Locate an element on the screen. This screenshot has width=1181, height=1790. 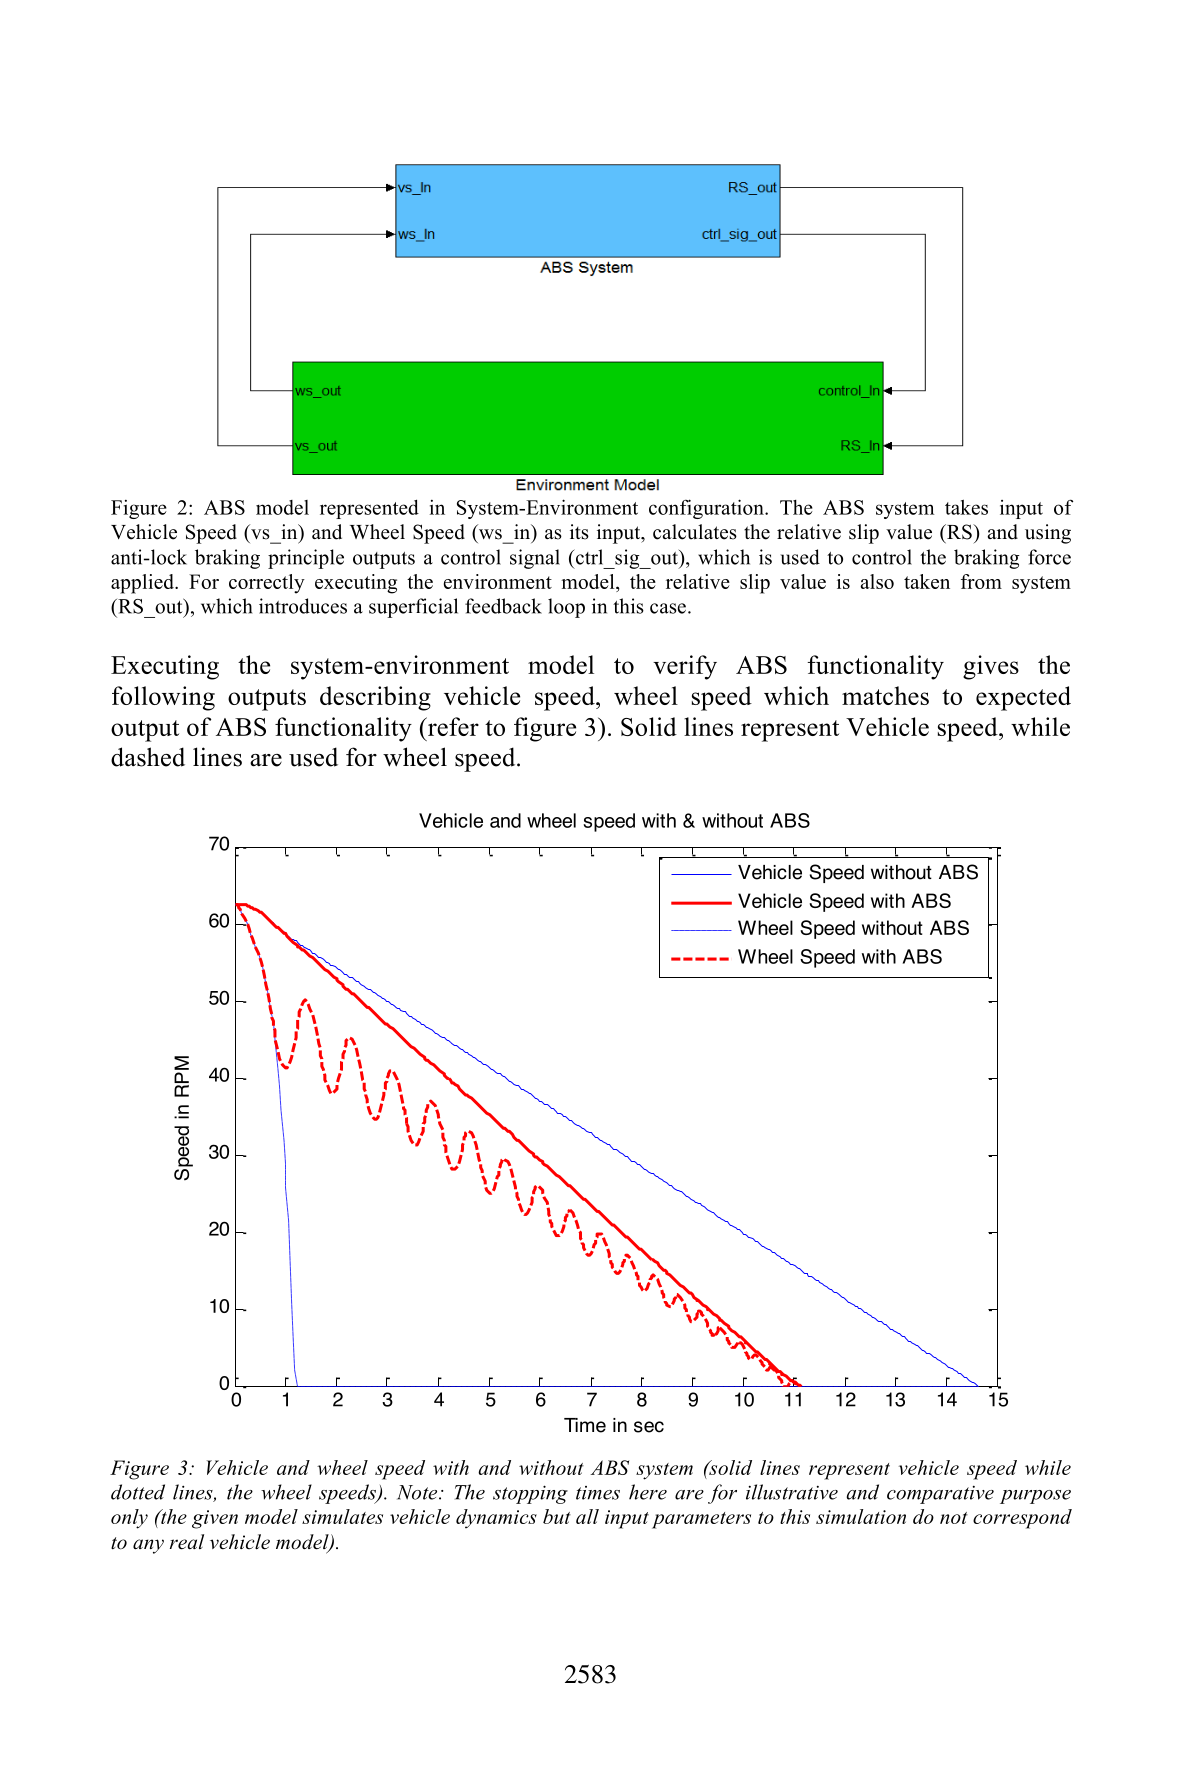
given is located at coordinates (215, 1519).
